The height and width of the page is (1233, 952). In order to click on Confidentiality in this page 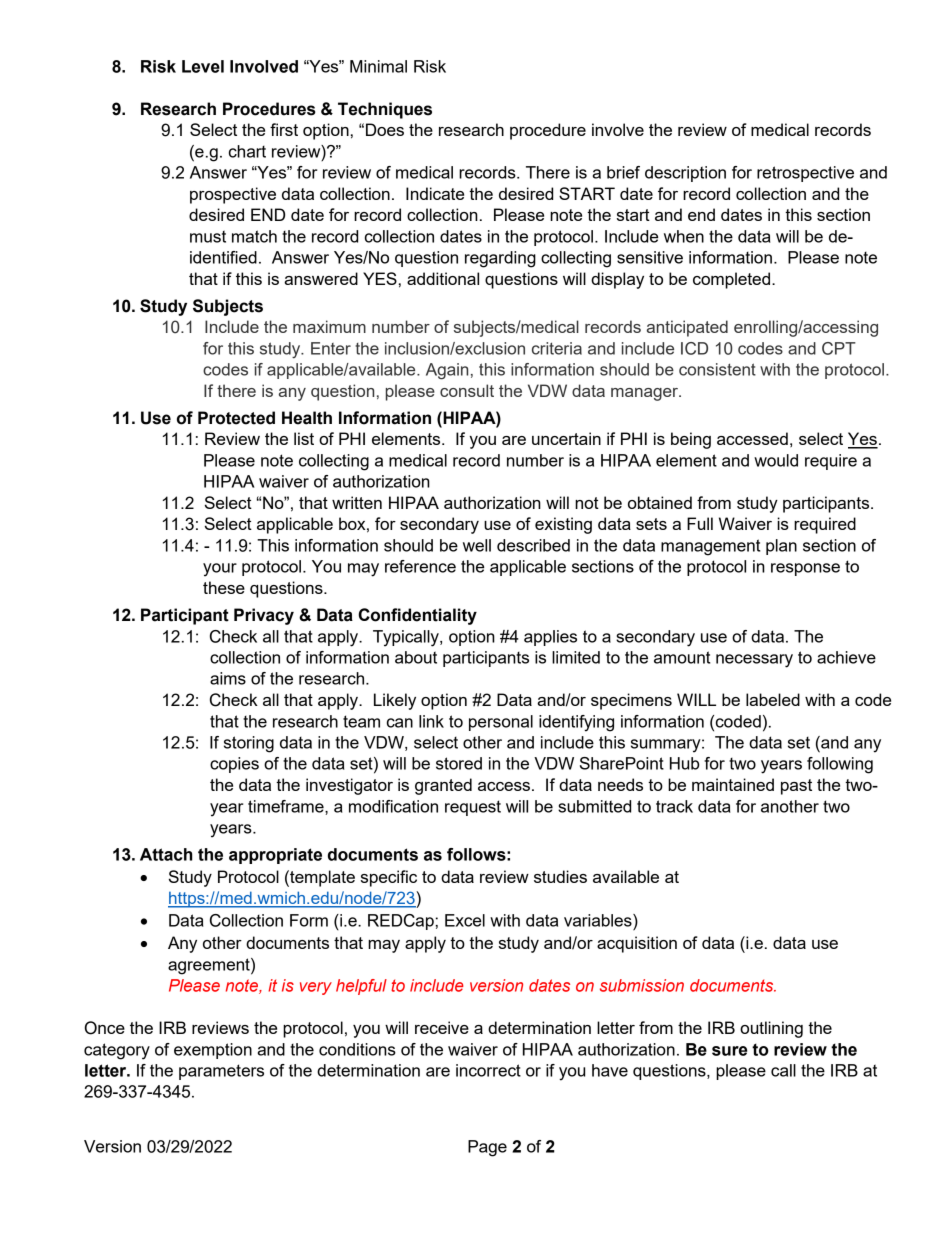, I will do `click(417, 616)`.
